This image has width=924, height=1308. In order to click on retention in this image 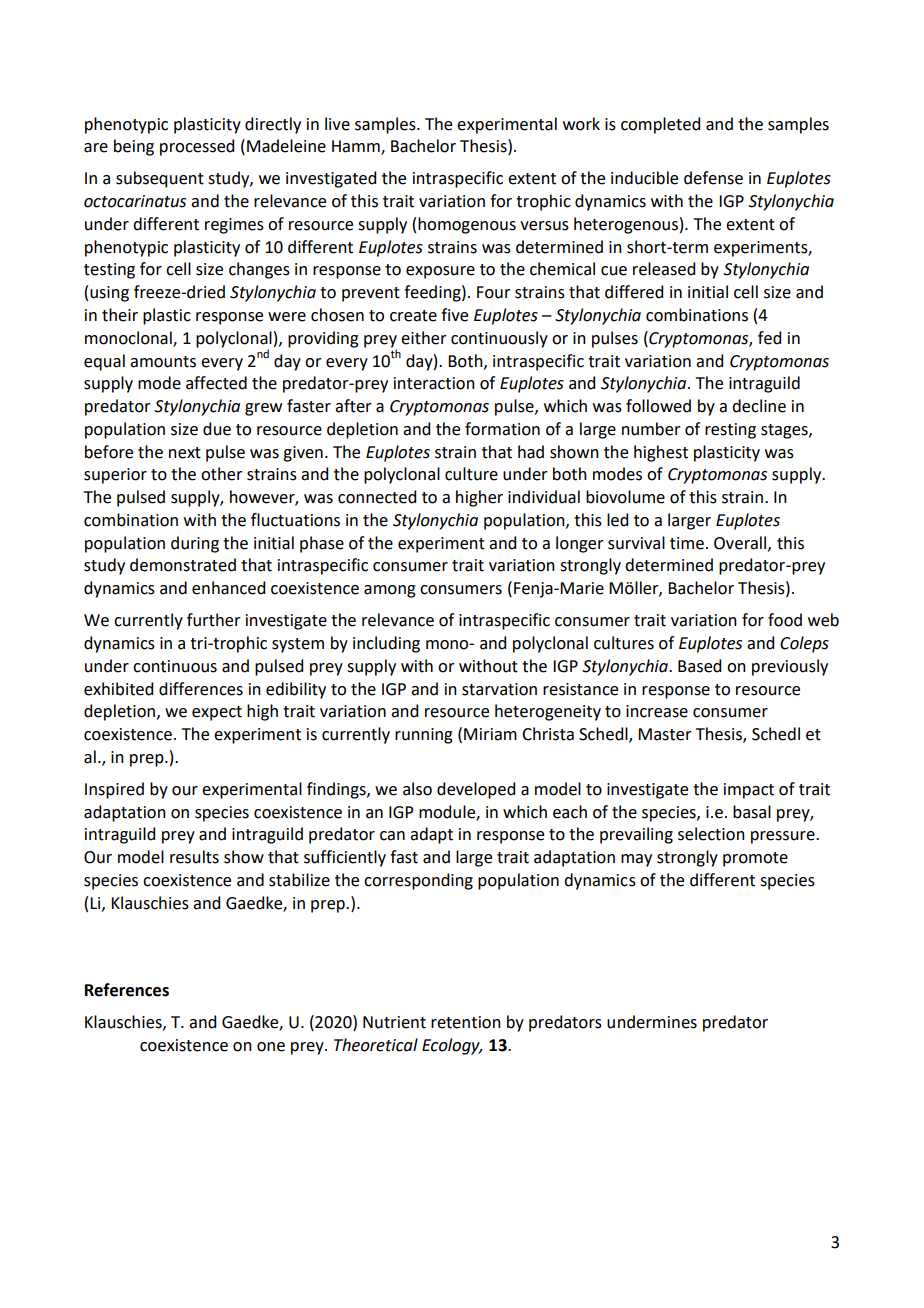, I will do `click(466, 1022)`.
